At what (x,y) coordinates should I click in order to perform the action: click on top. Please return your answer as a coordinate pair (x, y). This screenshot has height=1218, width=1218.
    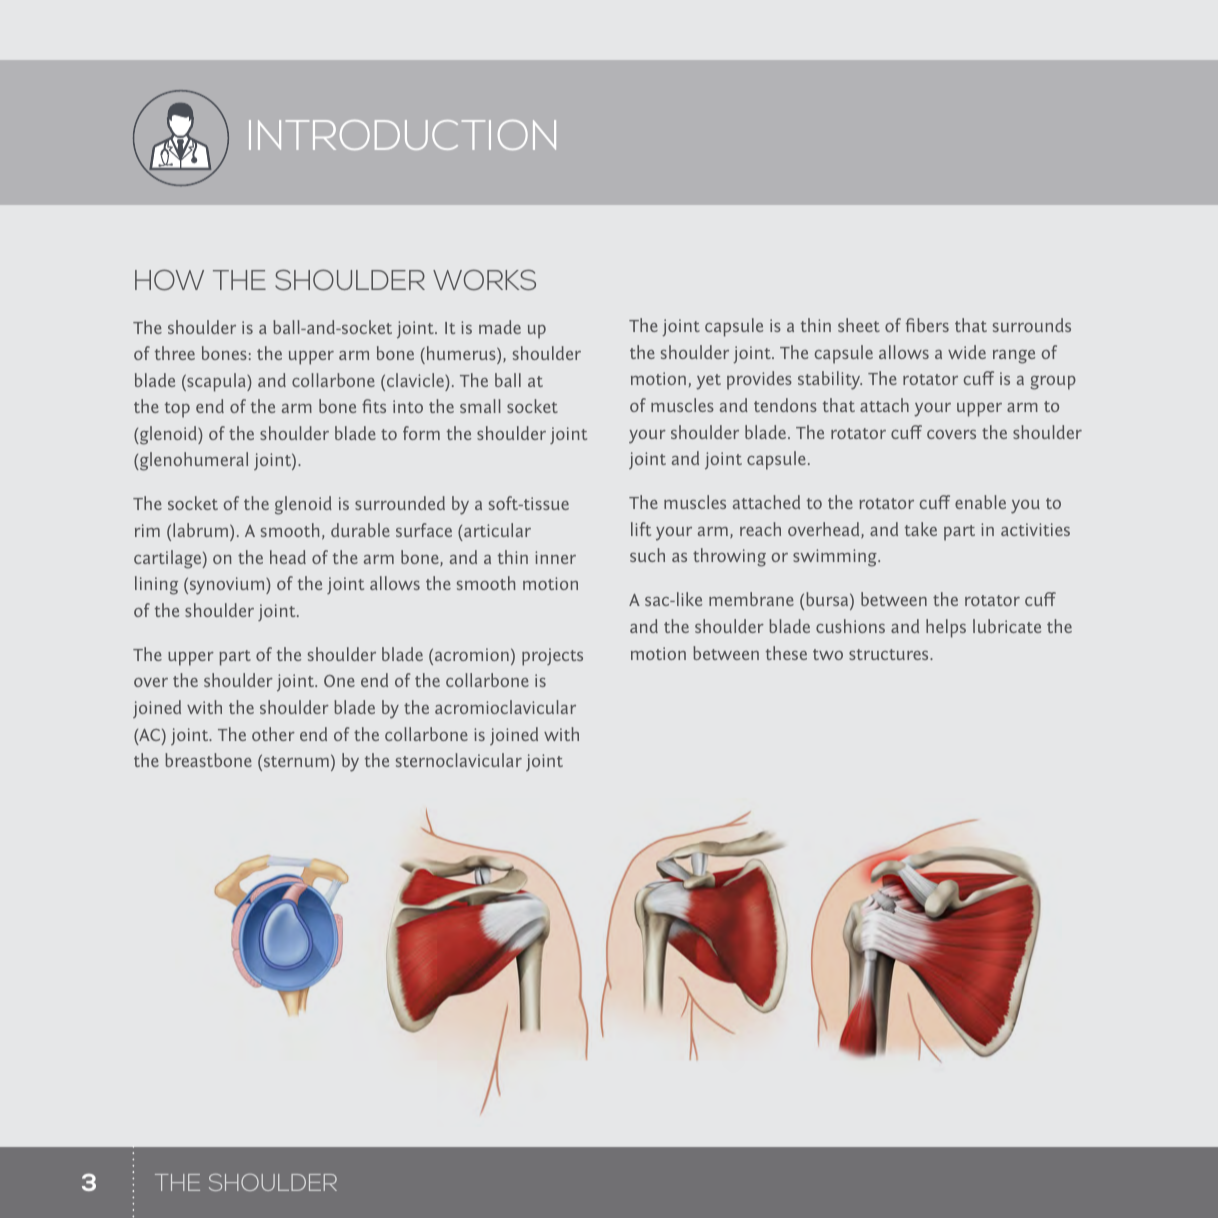
    Looking at the image, I should click on (177, 410).
